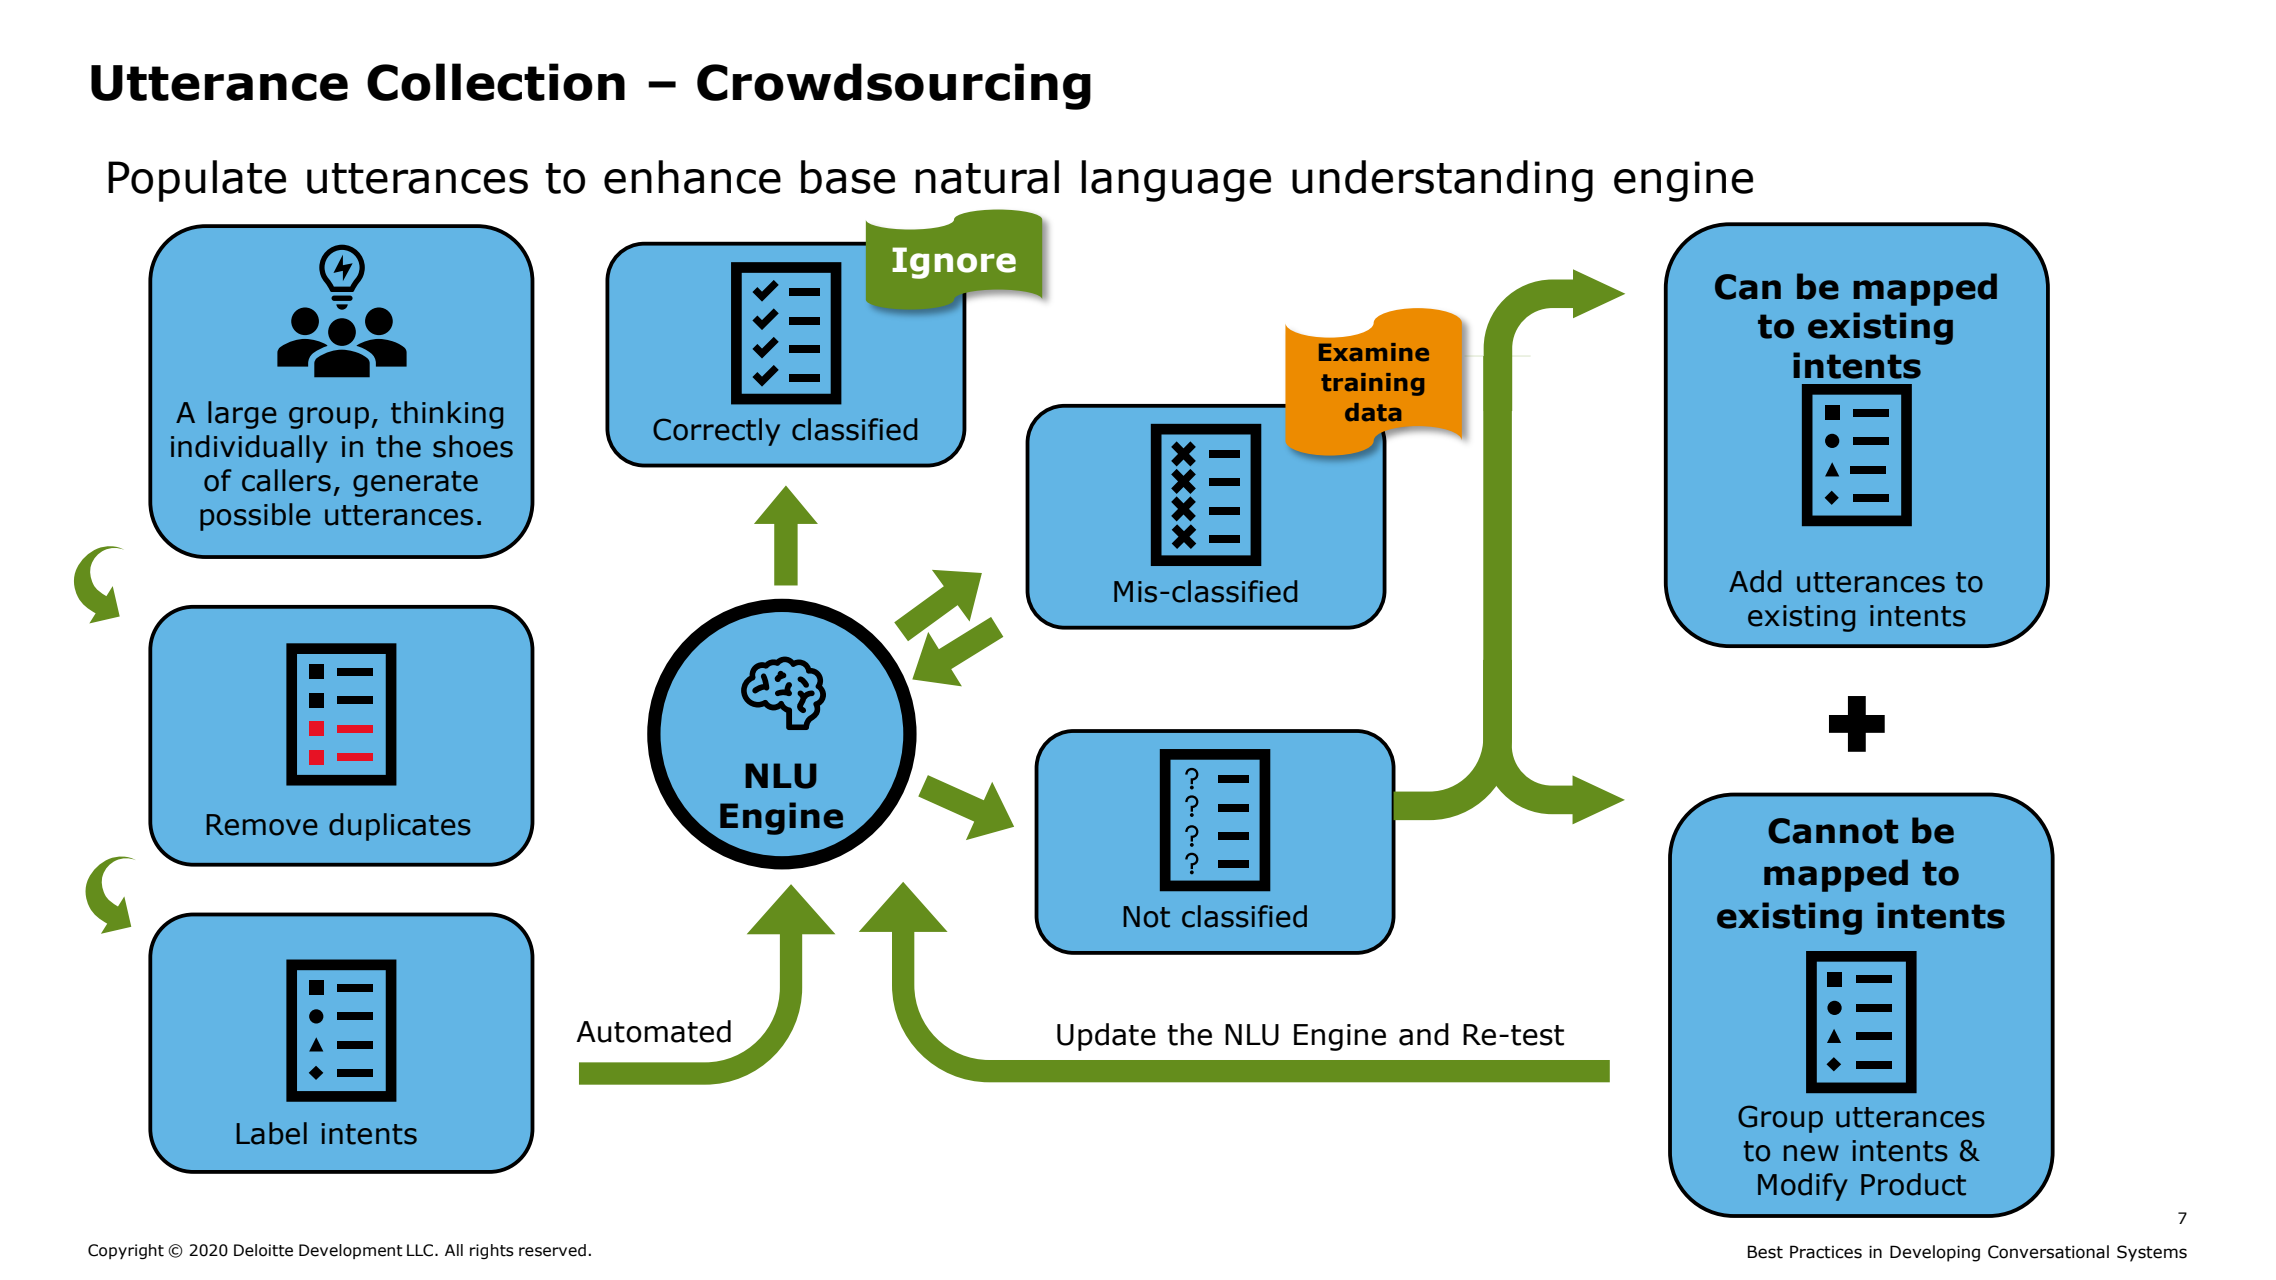  Describe the element at coordinates (1106, 1037) in the page. I see `Update` at that location.
